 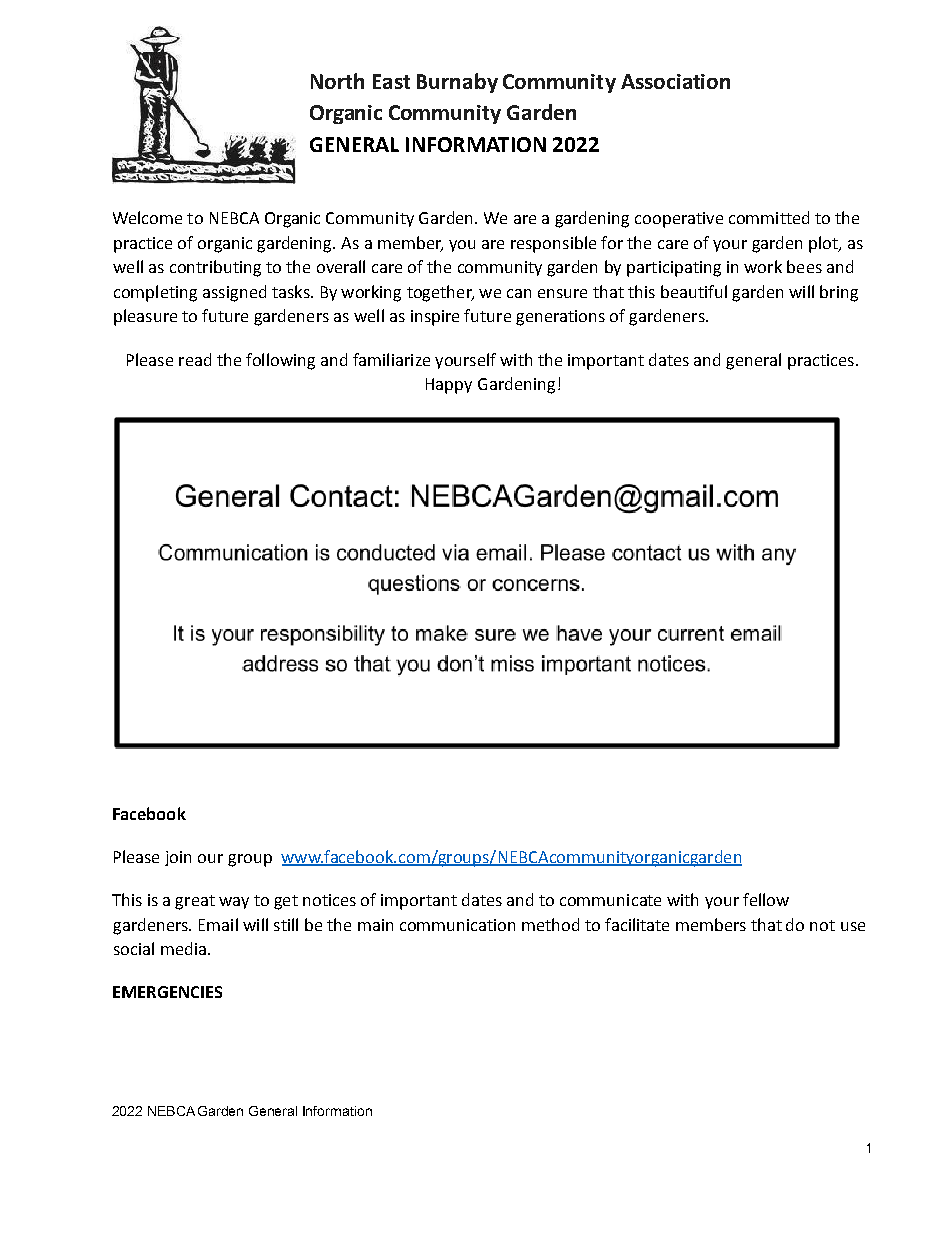 What do you see at coordinates (337, 81) in the document?
I see `North` at bounding box center [337, 81].
